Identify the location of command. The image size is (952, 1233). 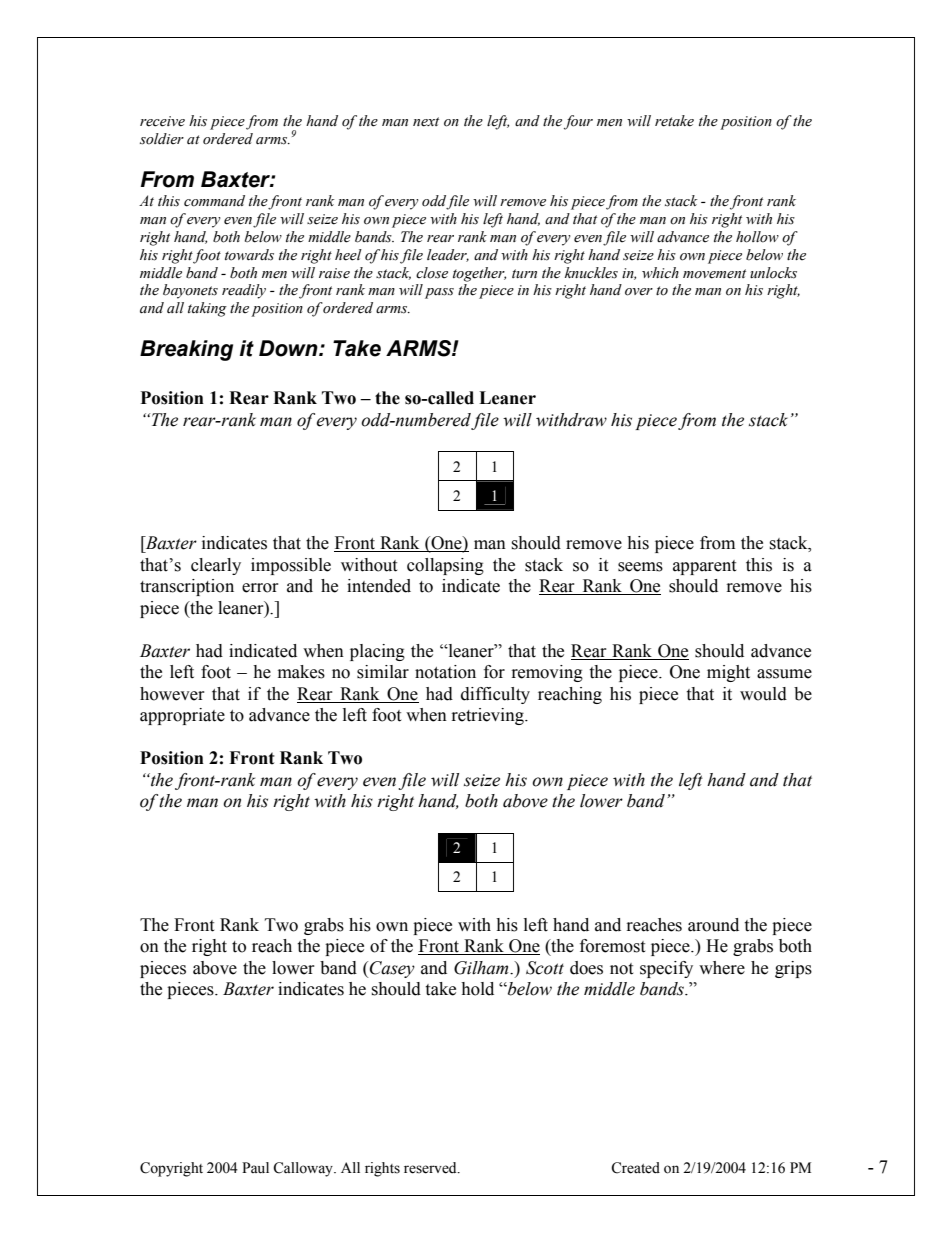
(214, 201).
